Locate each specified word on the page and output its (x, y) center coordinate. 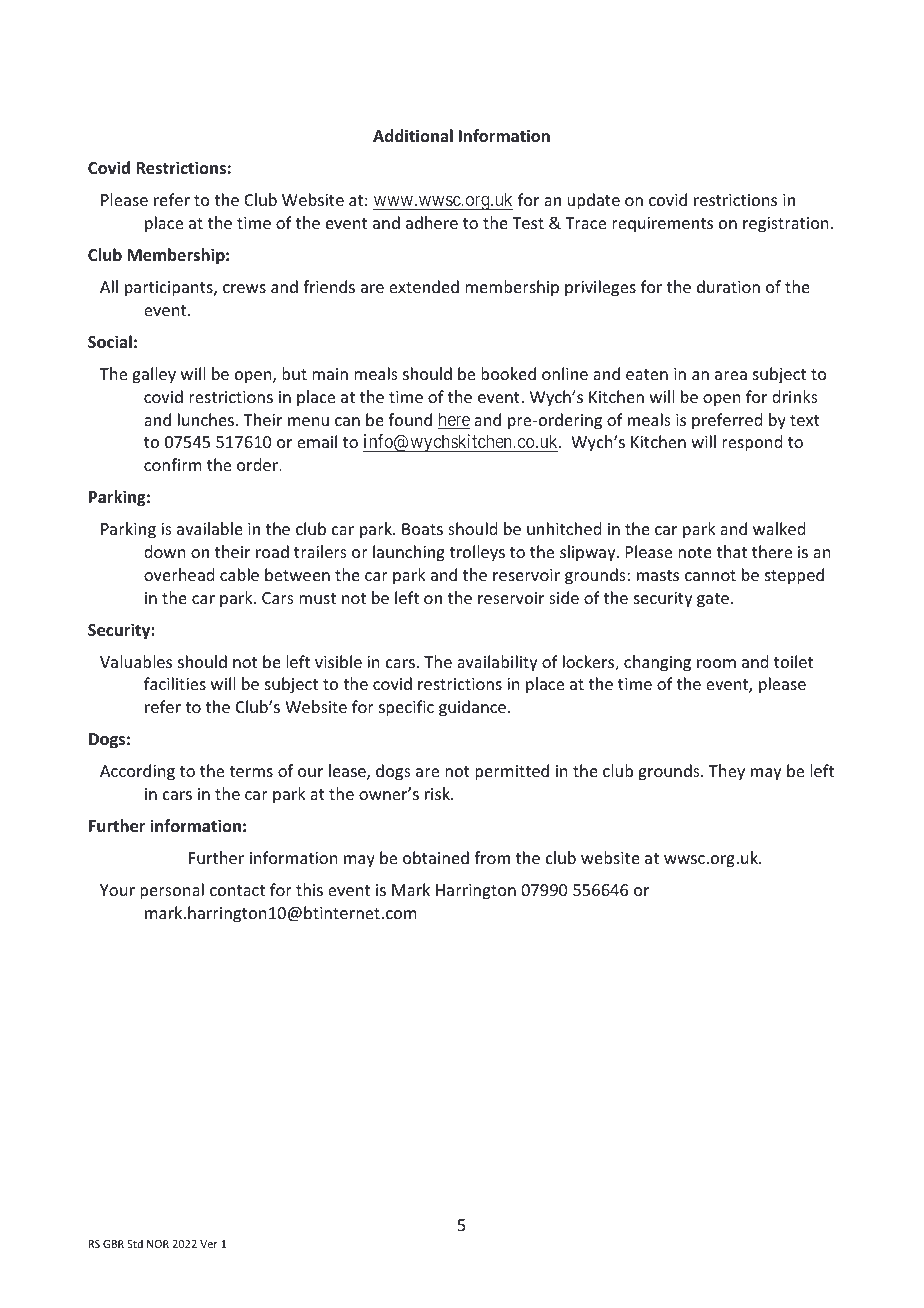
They (727, 772)
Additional (413, 135)
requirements (662, 225)
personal (172, 891)
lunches (206, 419)
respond (752, 443)
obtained (436, 857)
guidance (474, 708)
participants (170, 289)
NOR (158, 1244)
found (410, 419)
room (716, 663)
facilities (175, 683)
